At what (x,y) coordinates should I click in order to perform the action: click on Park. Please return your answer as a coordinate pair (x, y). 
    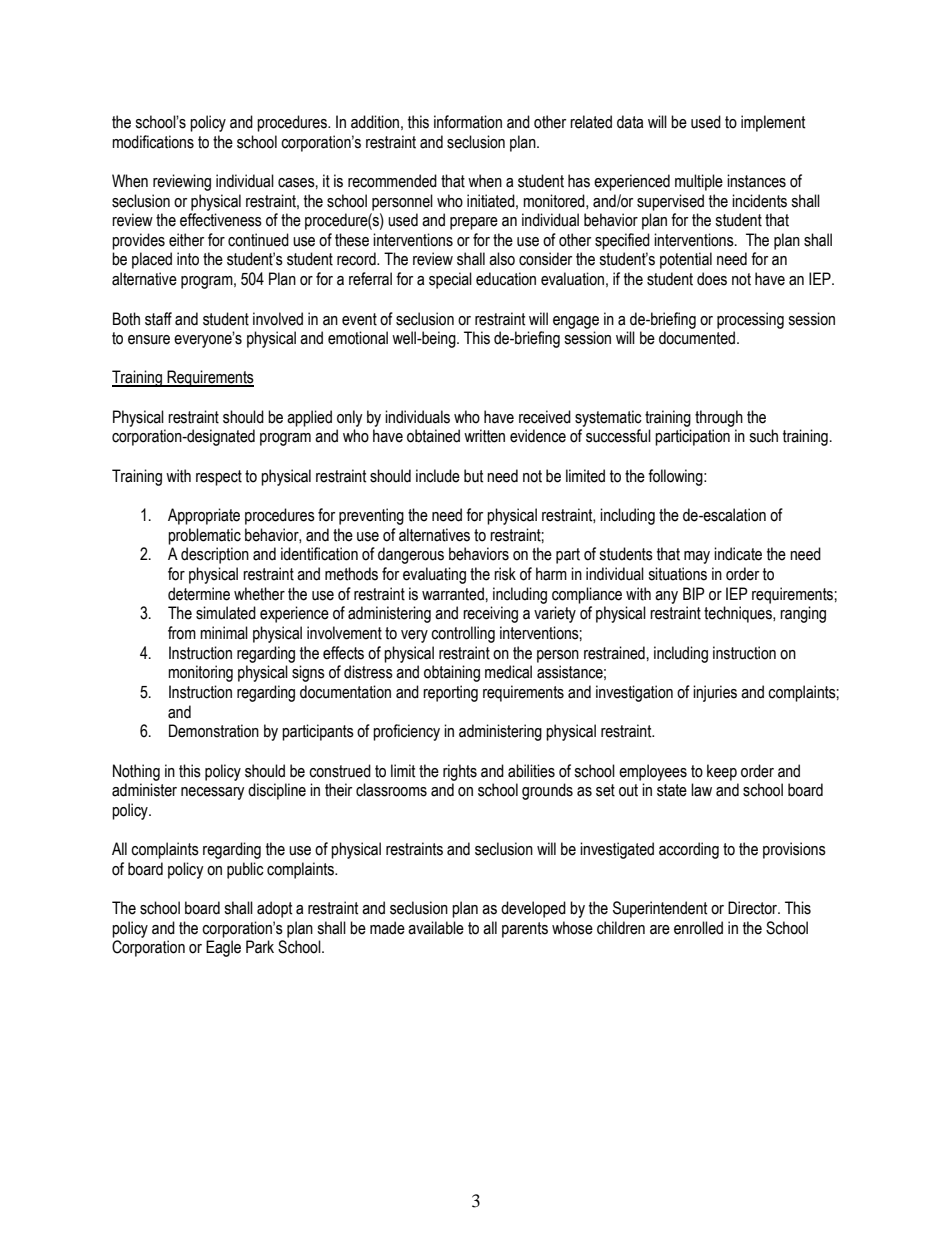
    Looking at the image, I should click on (260, 947).
